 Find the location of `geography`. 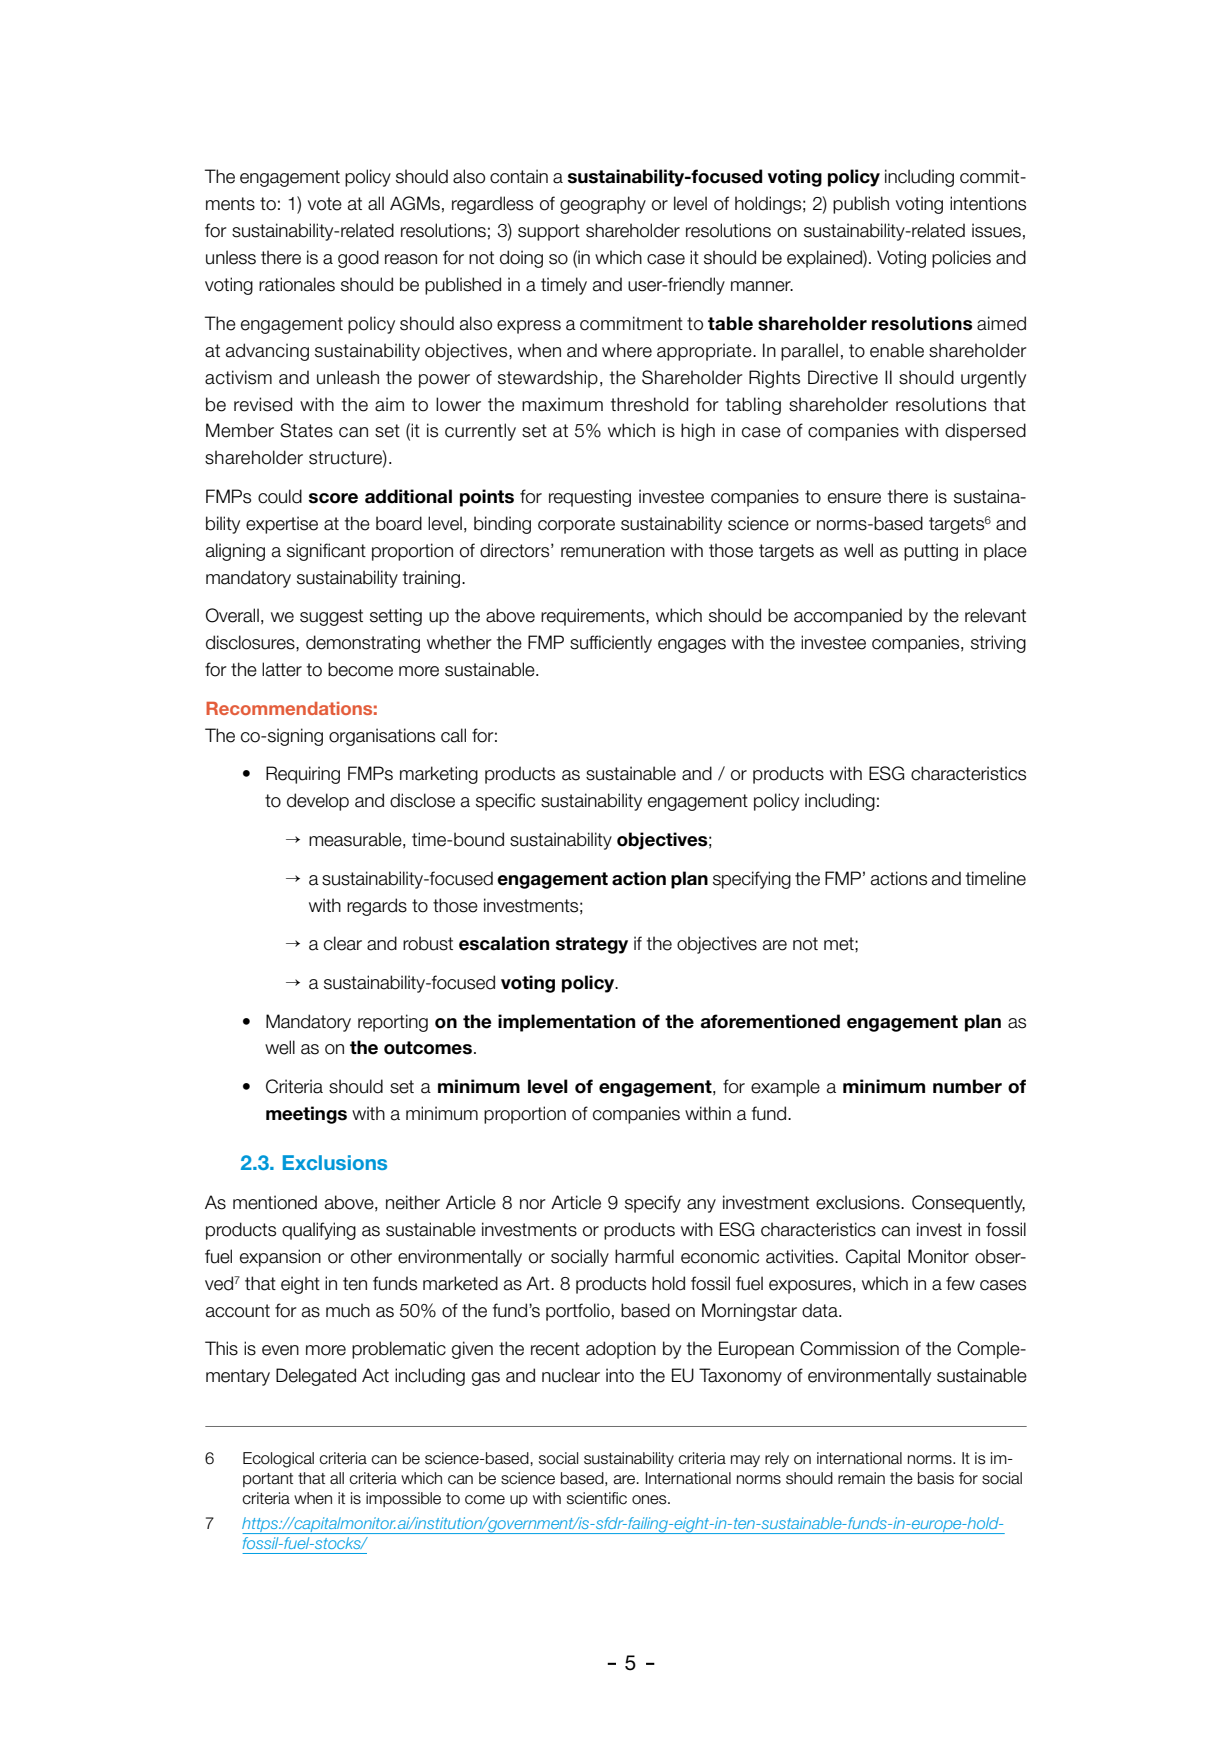

geography is located at coordinates (603, 205).
